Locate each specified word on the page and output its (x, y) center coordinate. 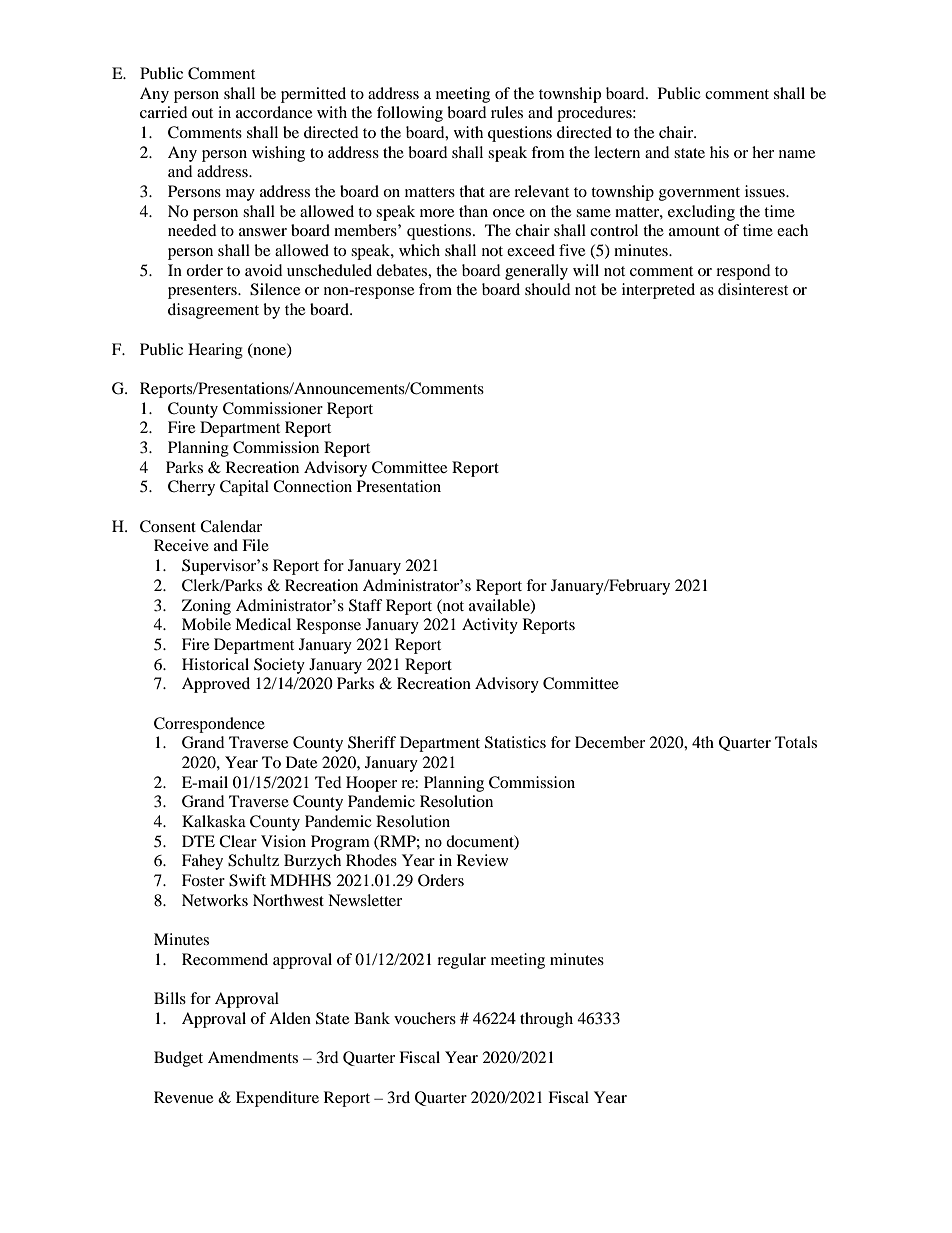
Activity (490, 626)
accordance (274, 112)
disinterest (753, 289)
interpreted (658, 291)
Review (482, 860)
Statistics (515, 742)
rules (507, 112)
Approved (216, 685)
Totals (796, 742)
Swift (247, 880)
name (797, 154)
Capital (244, 488)
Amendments (253, 1057)
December (610, 742)
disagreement (213, 311)
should (548, 289)
